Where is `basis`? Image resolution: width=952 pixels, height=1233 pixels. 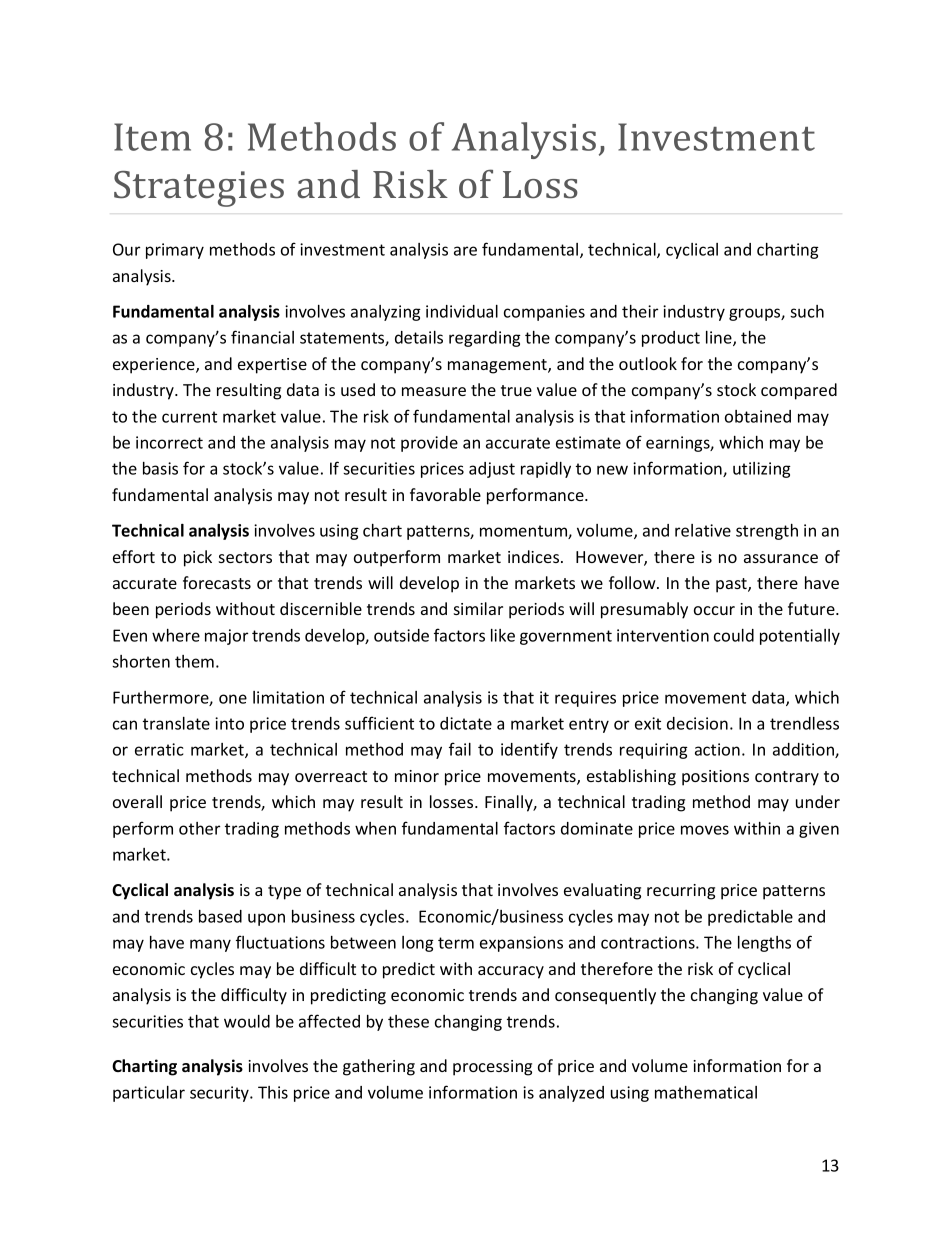 basis is located at coordinates (160, 468).
